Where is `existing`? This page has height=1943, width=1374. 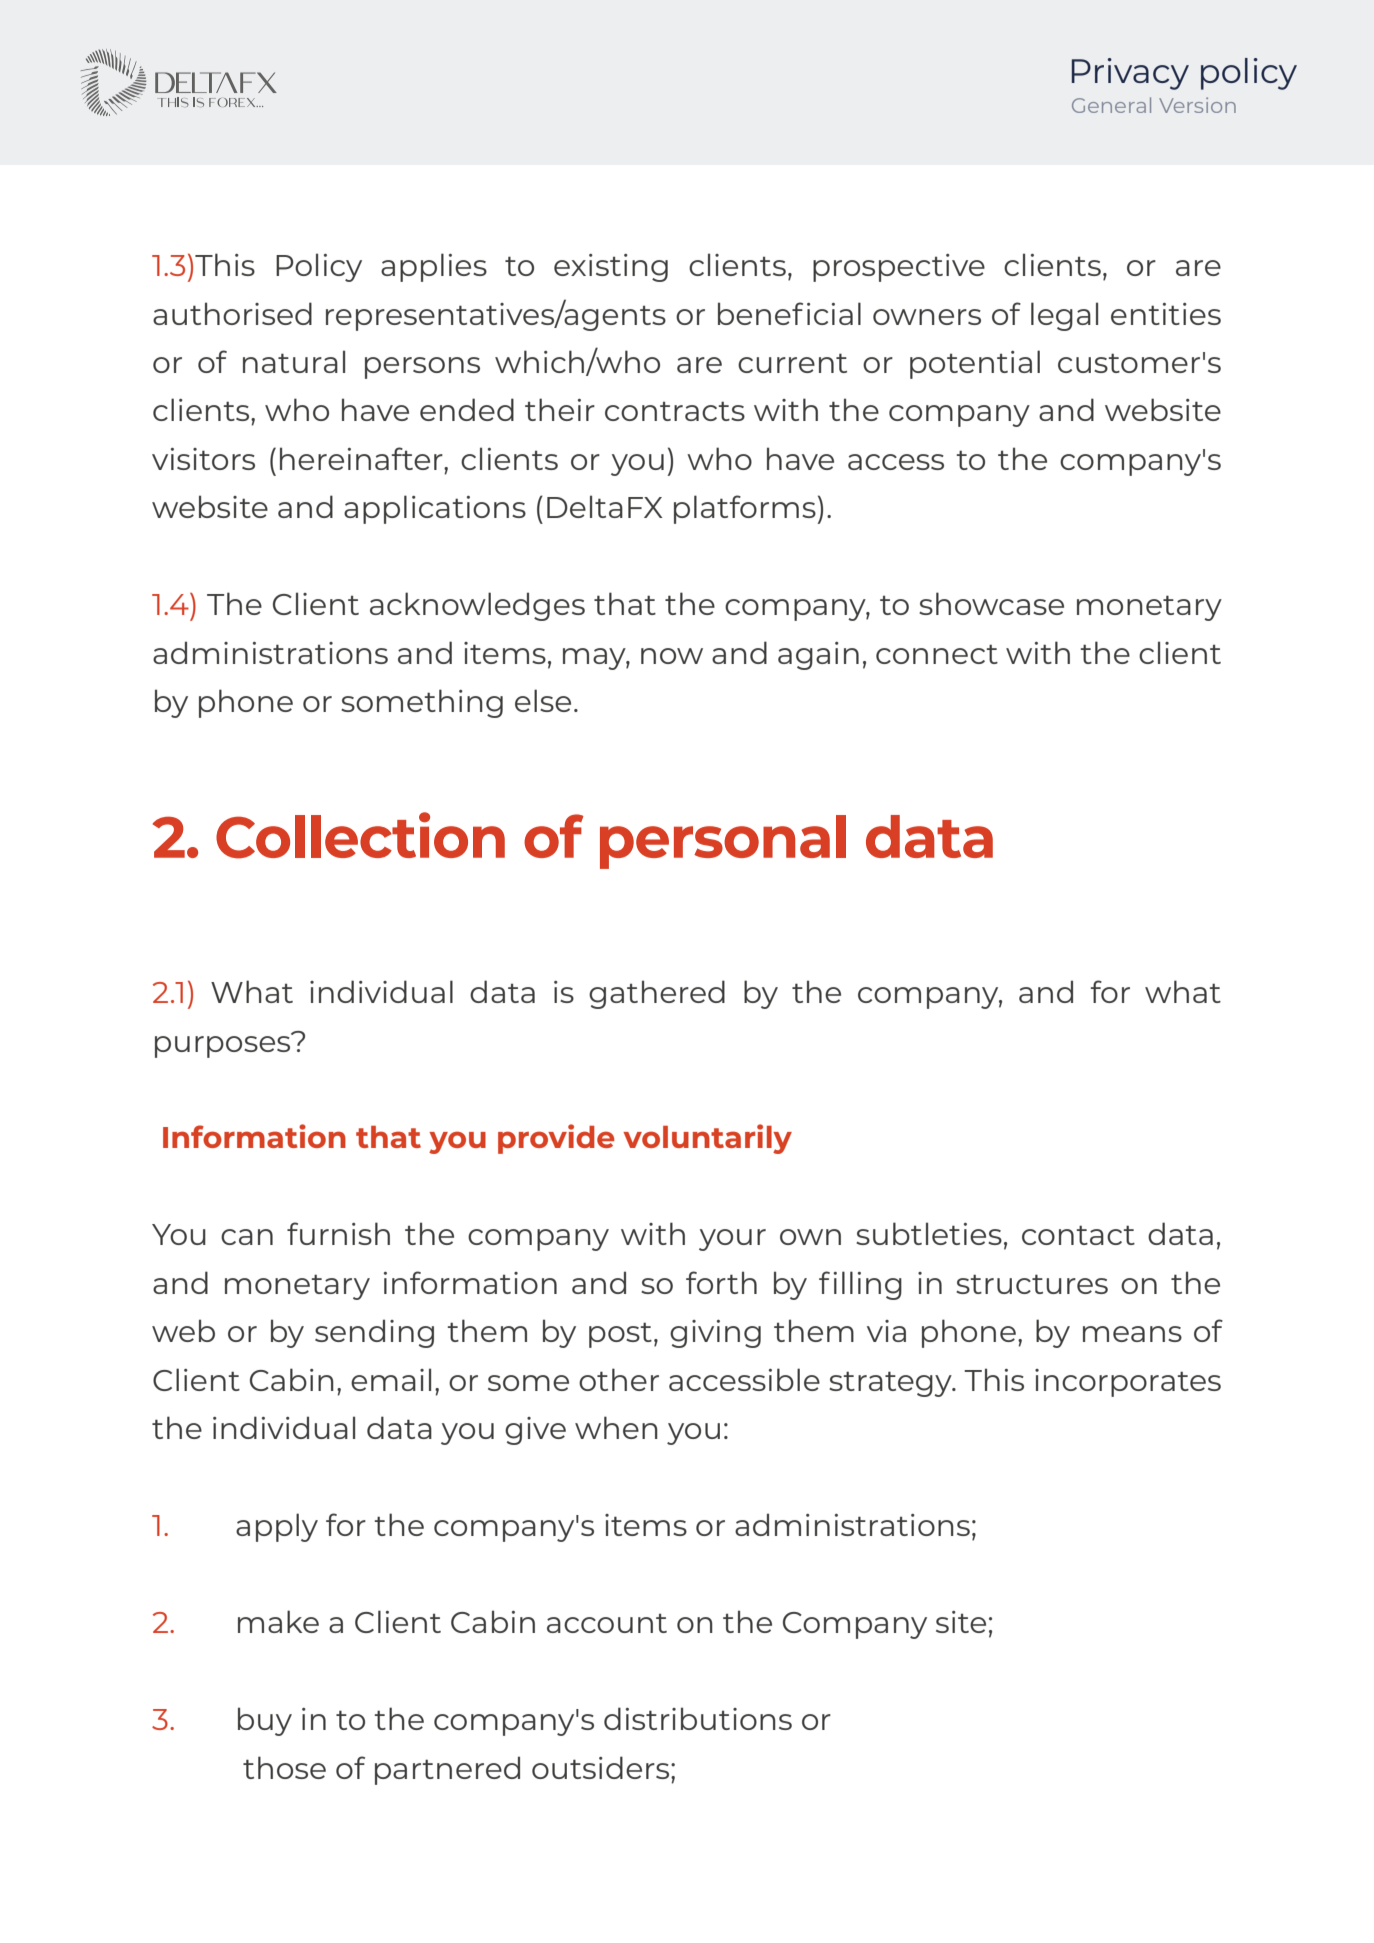 existing is located at coordinates (611, 268).
